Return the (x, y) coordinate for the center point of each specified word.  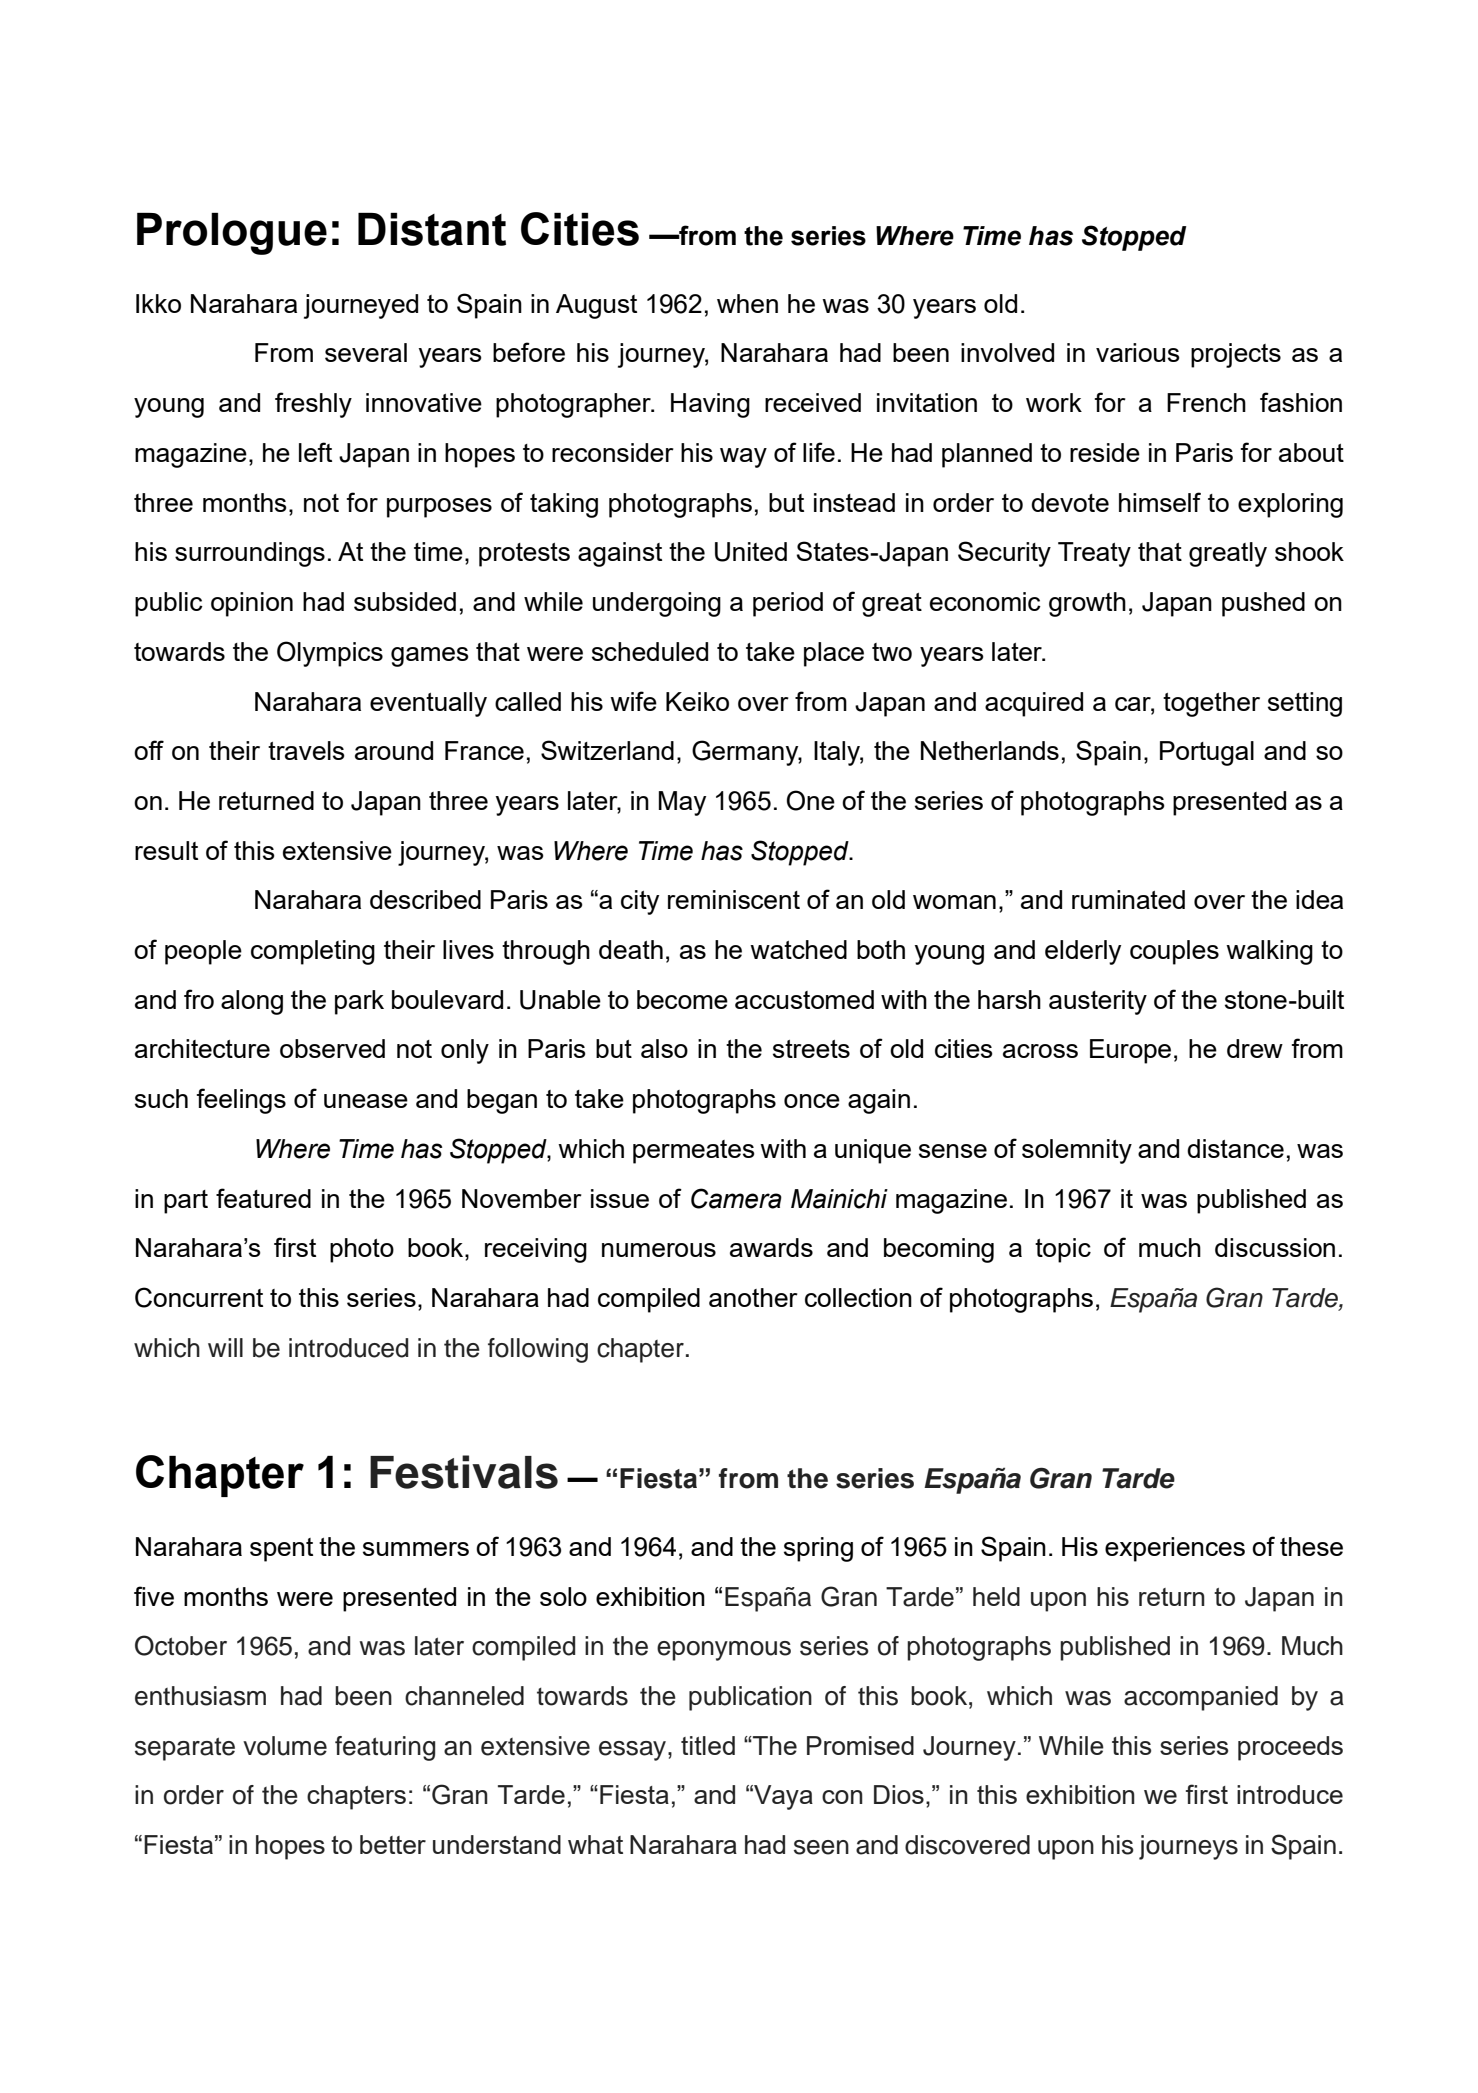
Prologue (232, 234)
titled (708, 1745)
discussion (1275, 1247)
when (747, 303)
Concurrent (199, 1297)
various (1138, 352)
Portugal (1207, 753)
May (682, 803)
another (753, 1297)
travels (306, 750)
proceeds (1290, 1748)
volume (285, 1746)
